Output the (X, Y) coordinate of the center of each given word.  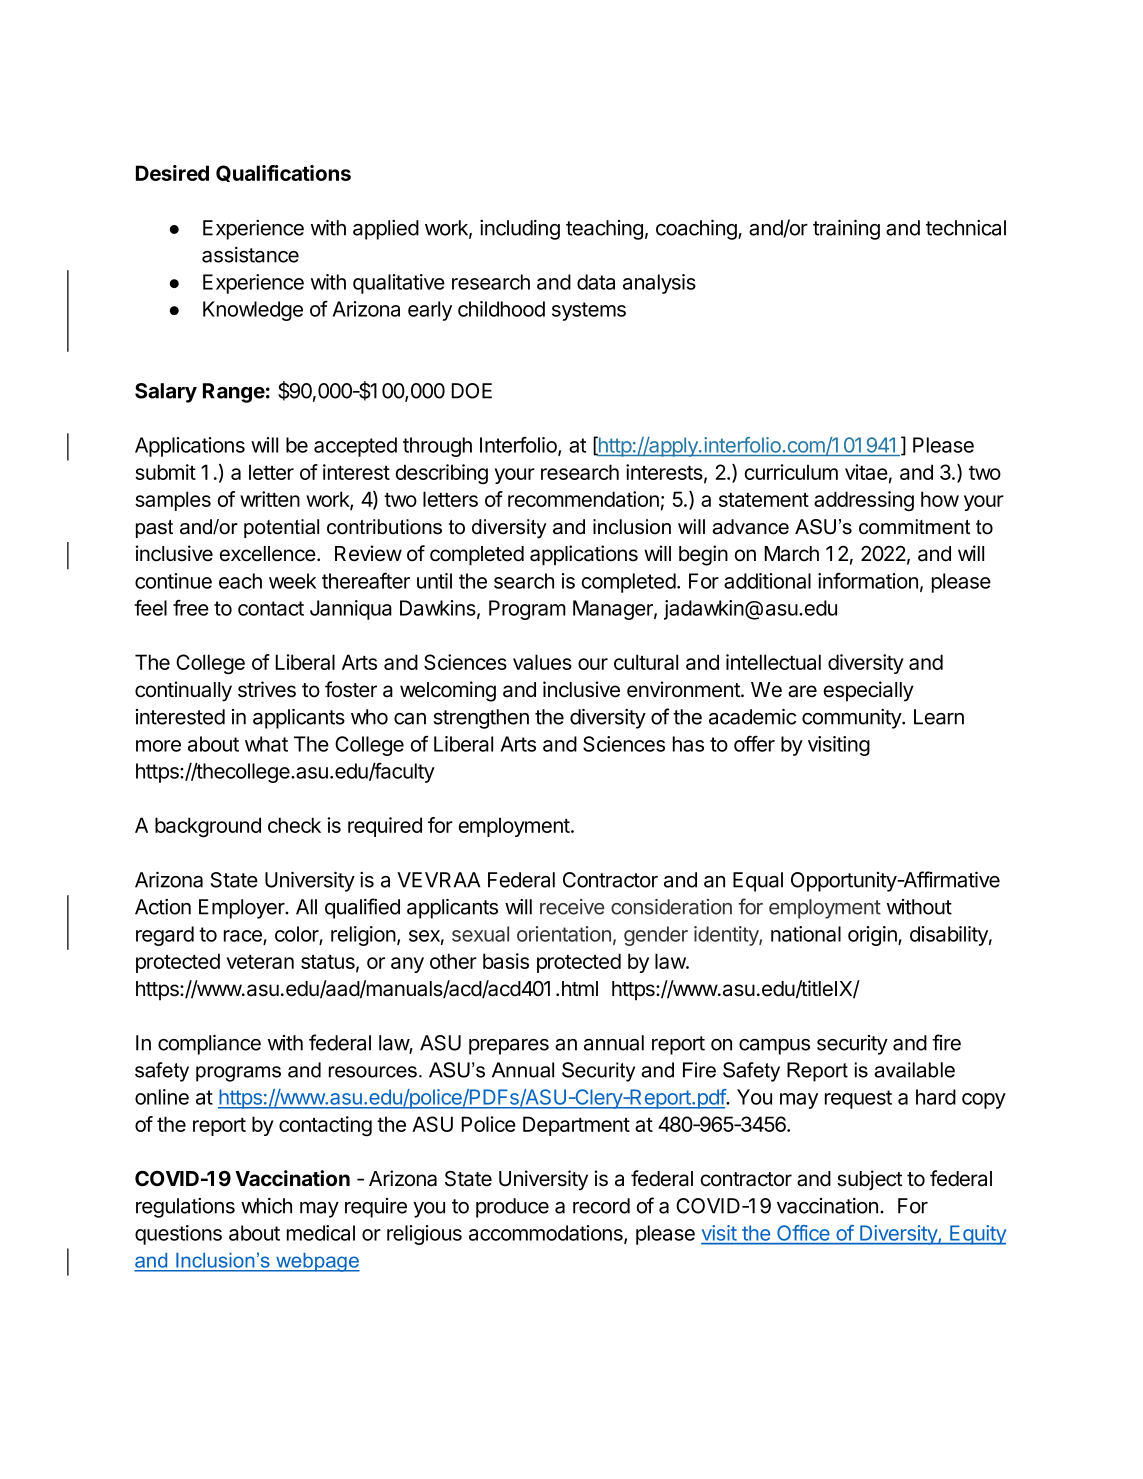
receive (572, 907)
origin (873, 936)
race (244, 937)
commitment (914, 527)
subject (870, 1180)
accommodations (547, 1234)
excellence (268, 554)
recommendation (583, 499)
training (846, 229)
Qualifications (283, 173)
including (520, 230)
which (266, 1206)
